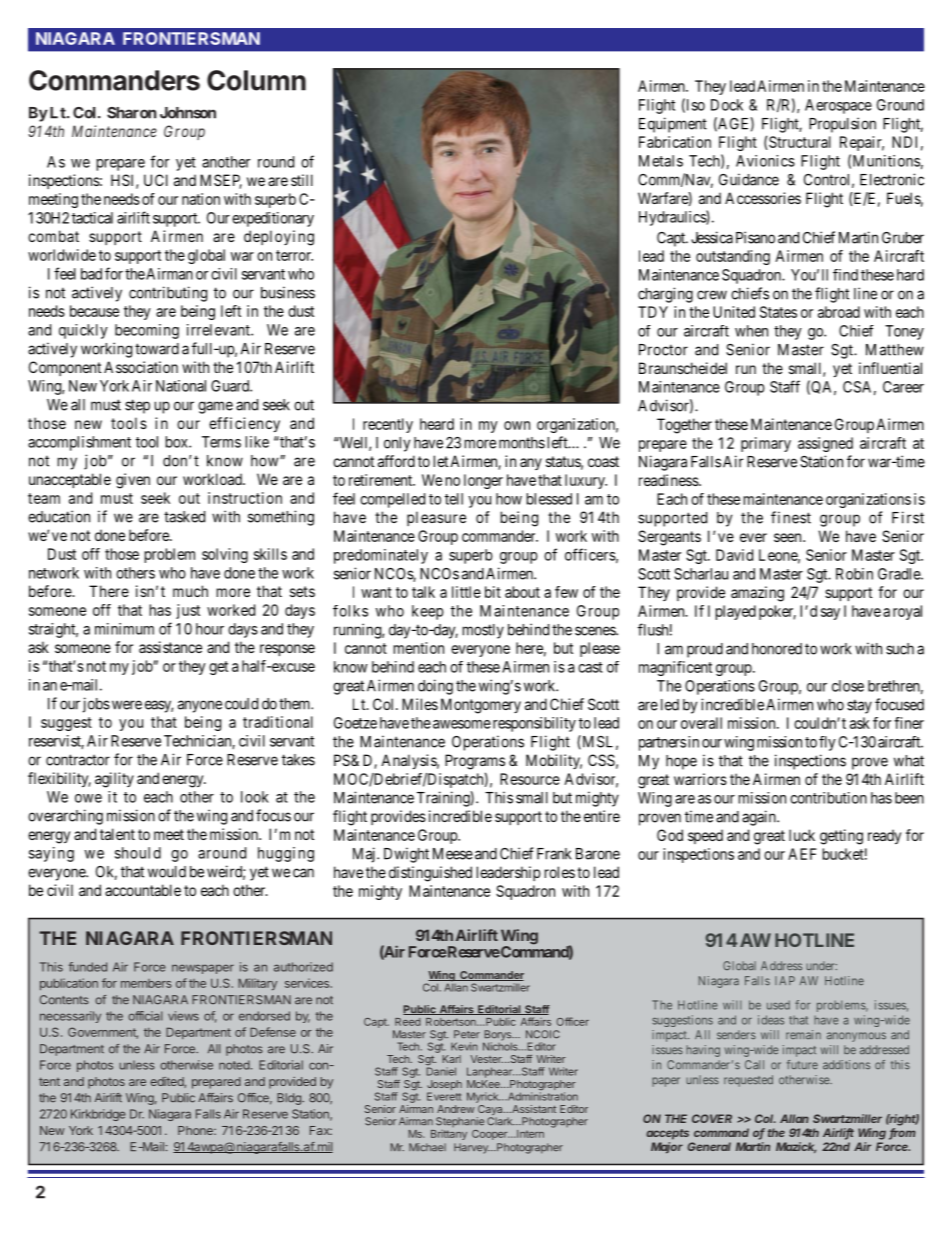 Image resolution: width=952 pixels, height=1233 pixels. What do you see at coordinates (828, 798) in the image?
I see `contribution` at bounding box center [828, 798].
